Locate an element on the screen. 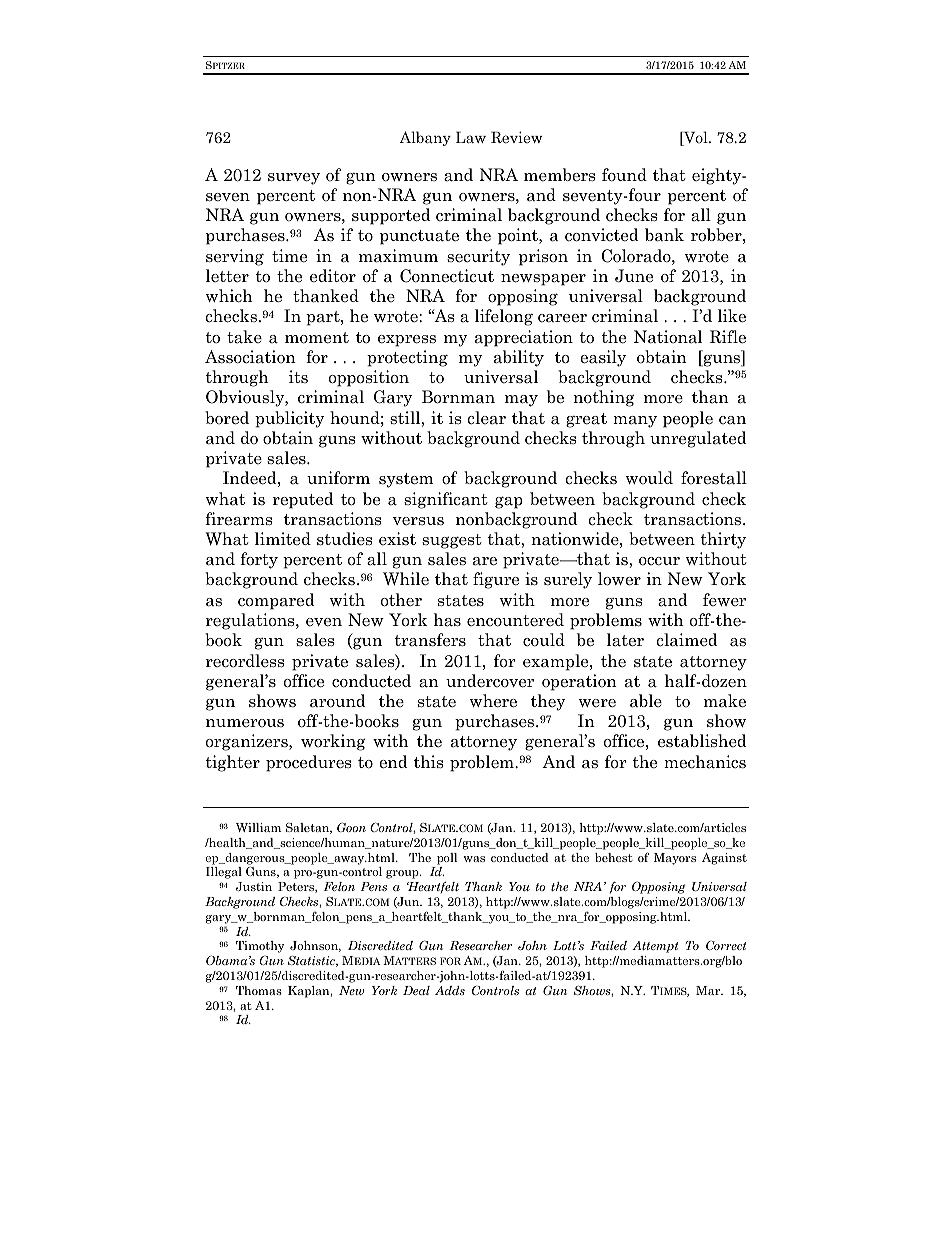 The width and height of the screenshot is (952, 1233). National is located at coordinates (668, 337).
